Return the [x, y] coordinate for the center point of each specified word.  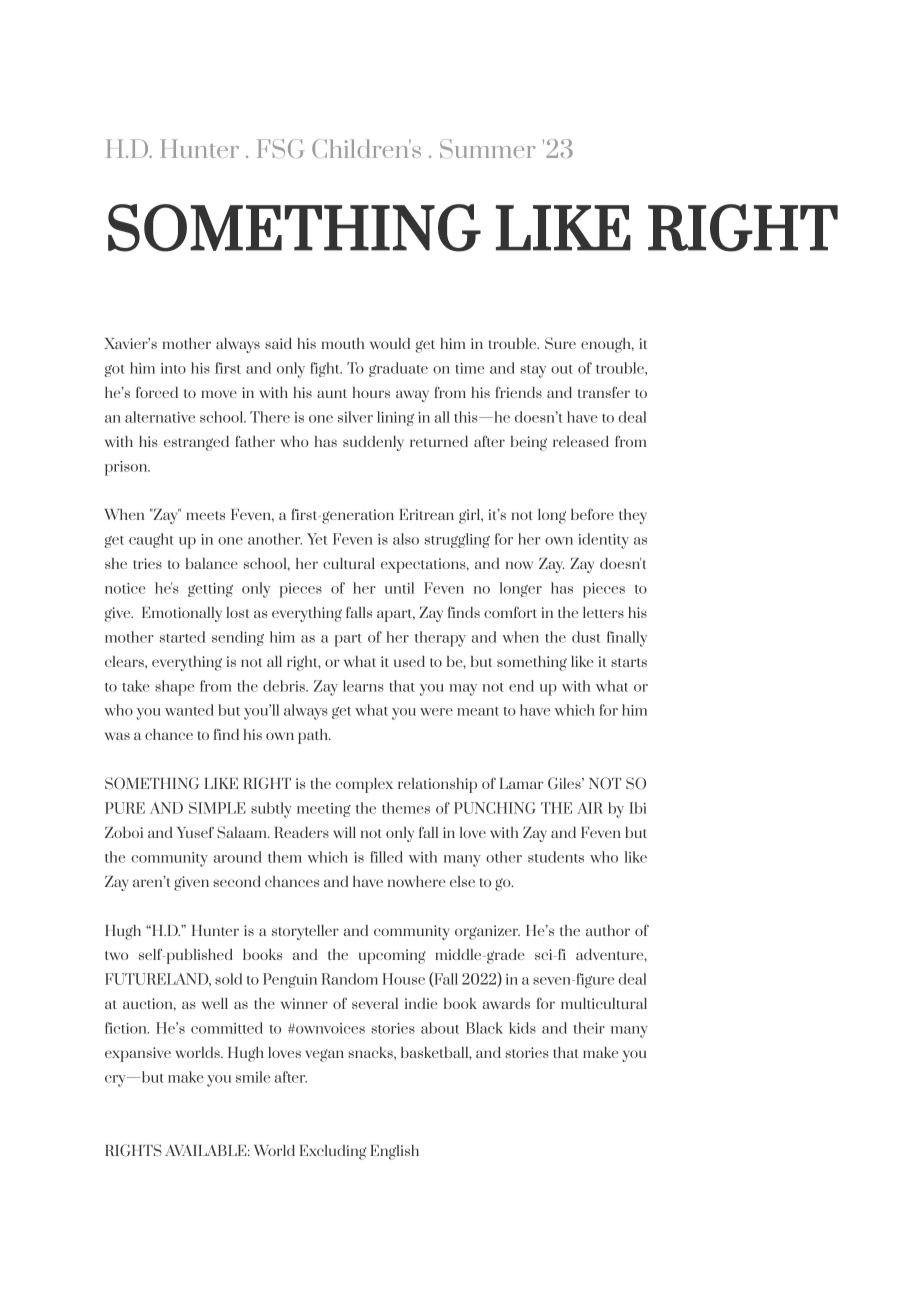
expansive [138, 1054]
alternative [160, 417]
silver [355, 417]
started [182, 637]
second [237, 881]
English [394, 1152]
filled [386, 857]
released [581, 441]
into [173, 368]
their [589, 1028]
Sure [560, 343]
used [409, 661]
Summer [488, 148]
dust [586, 637]
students [556, 857]
